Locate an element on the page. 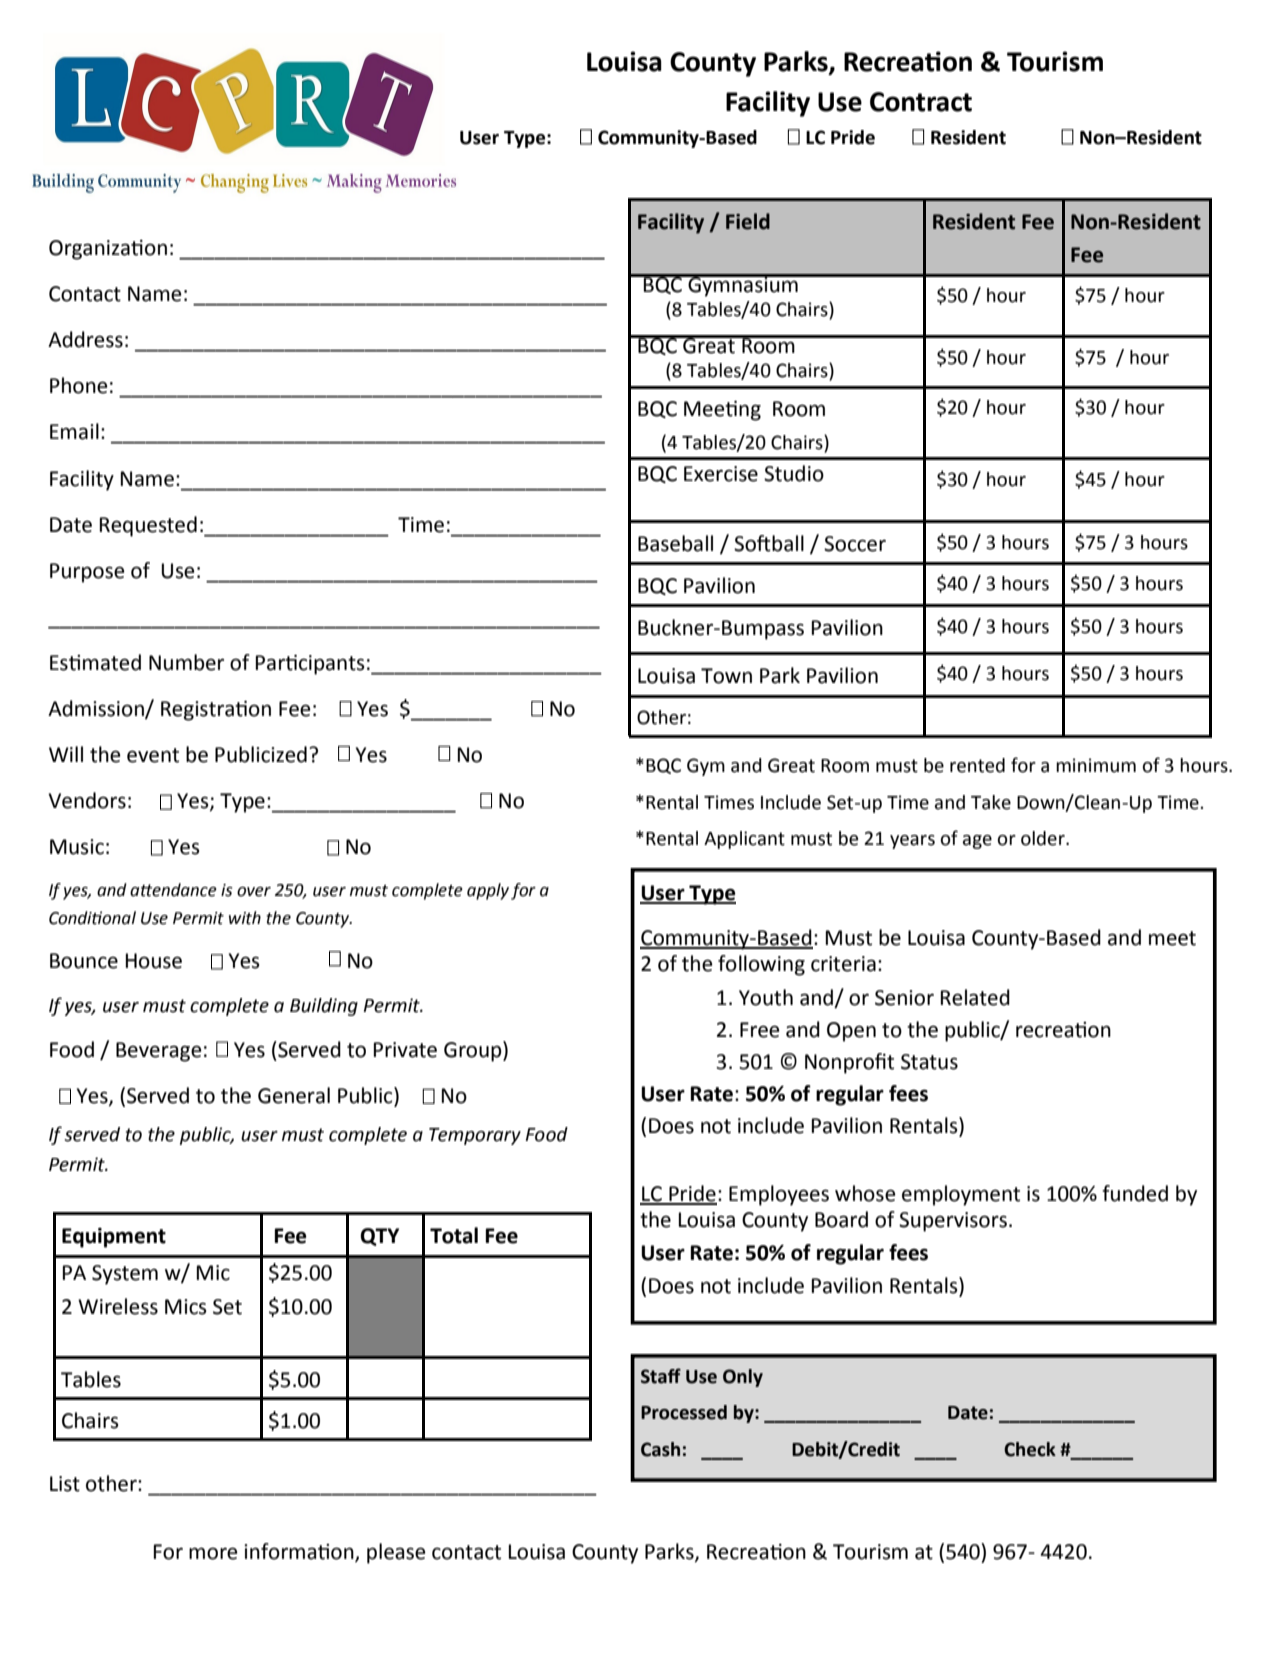 The height and width of the image is (1661, 1284). Equipment is located at coordinates (114, 1238).
